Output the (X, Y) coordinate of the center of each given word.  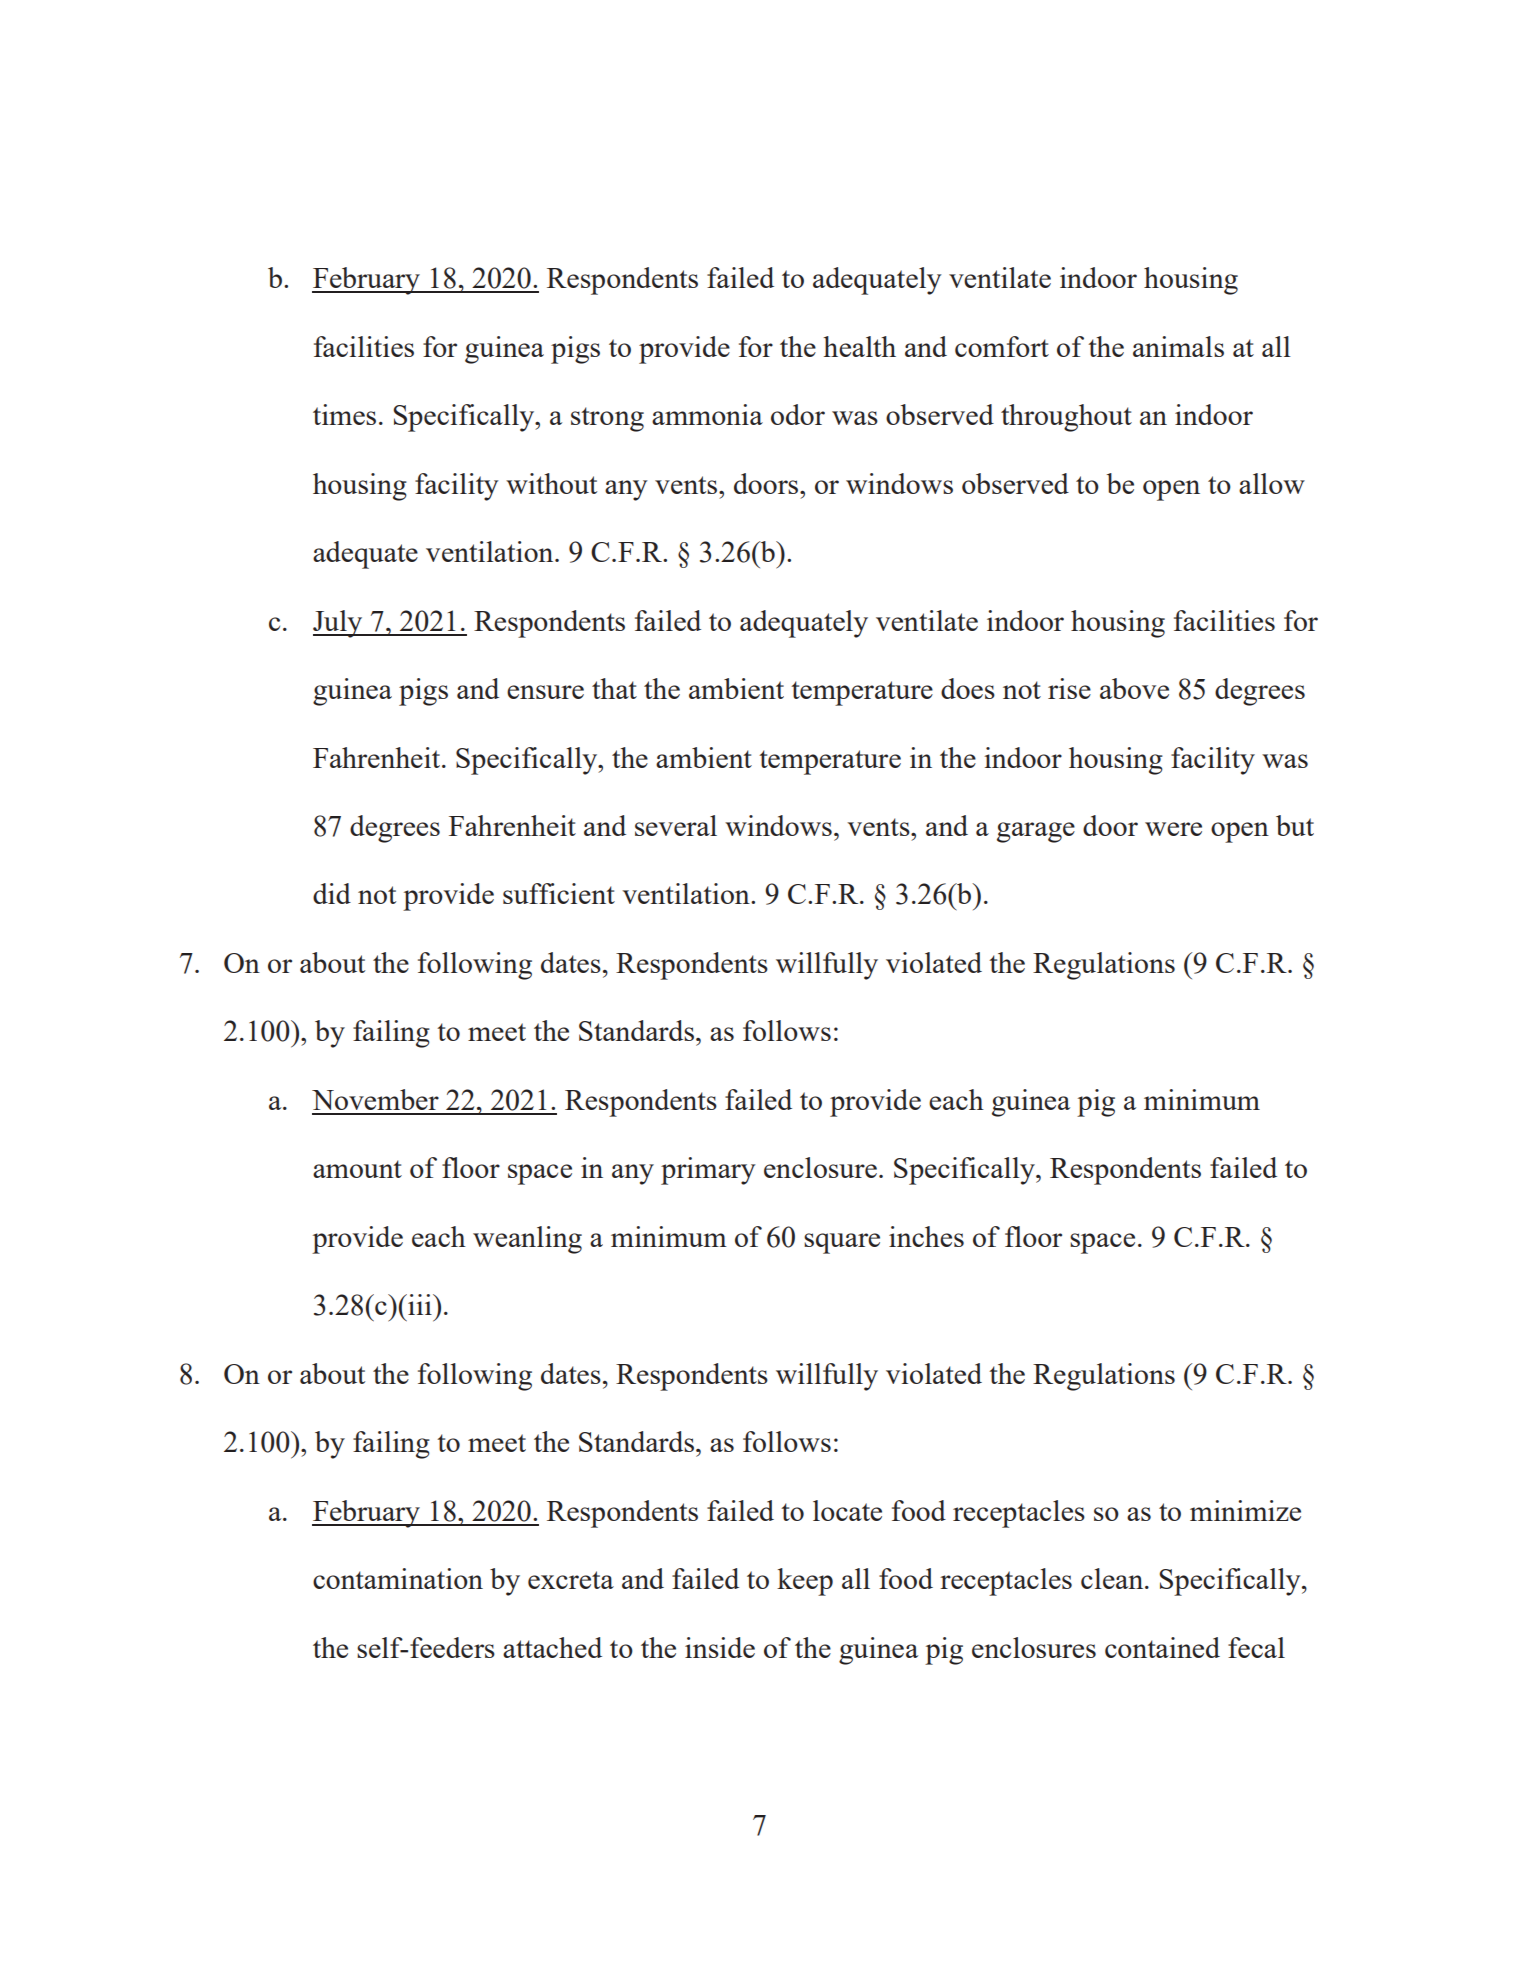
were (1173, 829)
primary (708, 1171)
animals (1178, 346)
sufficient (559, 893)
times (344, 414)
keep (805, 1582)
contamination (398, 1578)
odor (798, 414)
